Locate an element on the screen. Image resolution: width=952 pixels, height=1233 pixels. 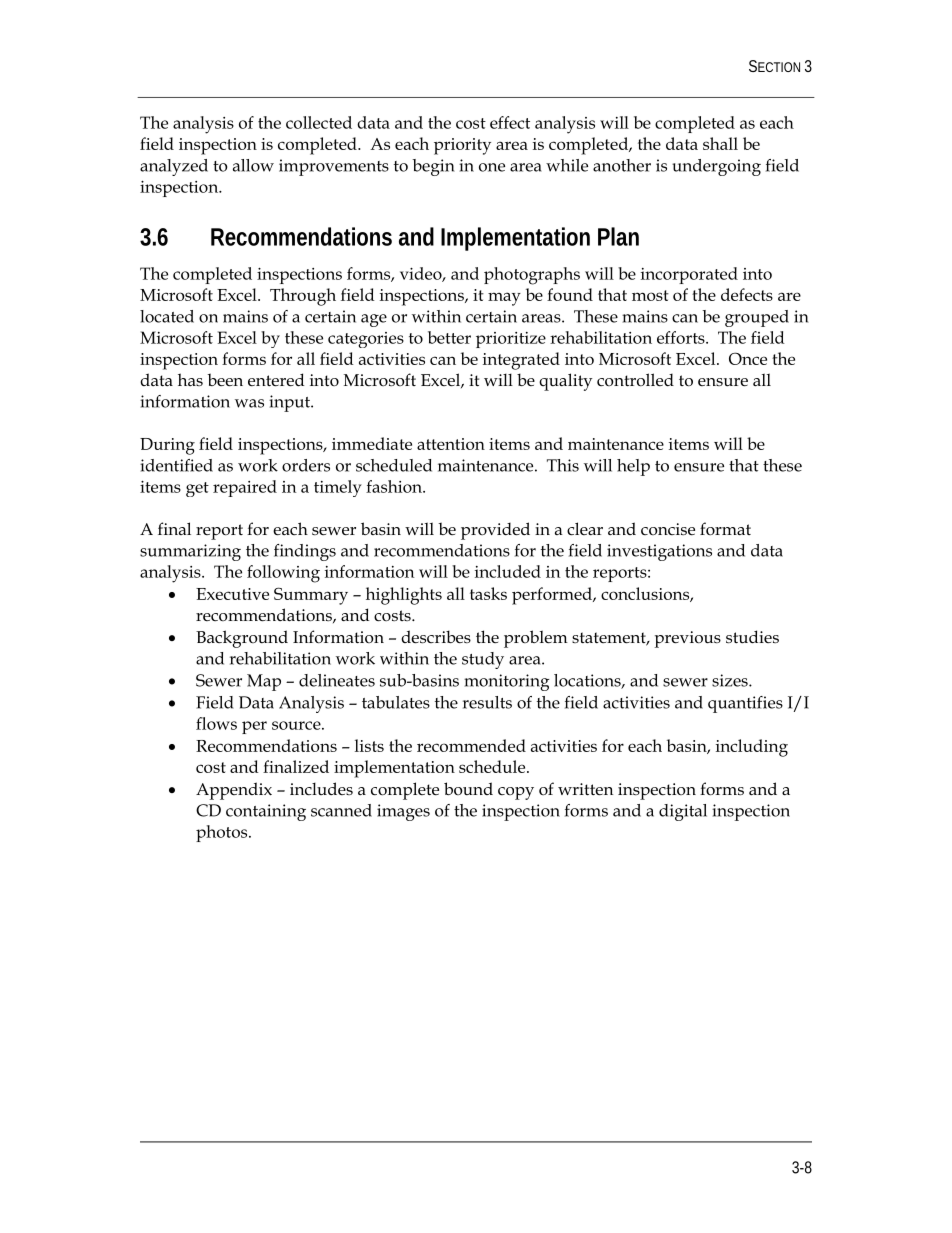
bound is located at coordinates (468, 788).
